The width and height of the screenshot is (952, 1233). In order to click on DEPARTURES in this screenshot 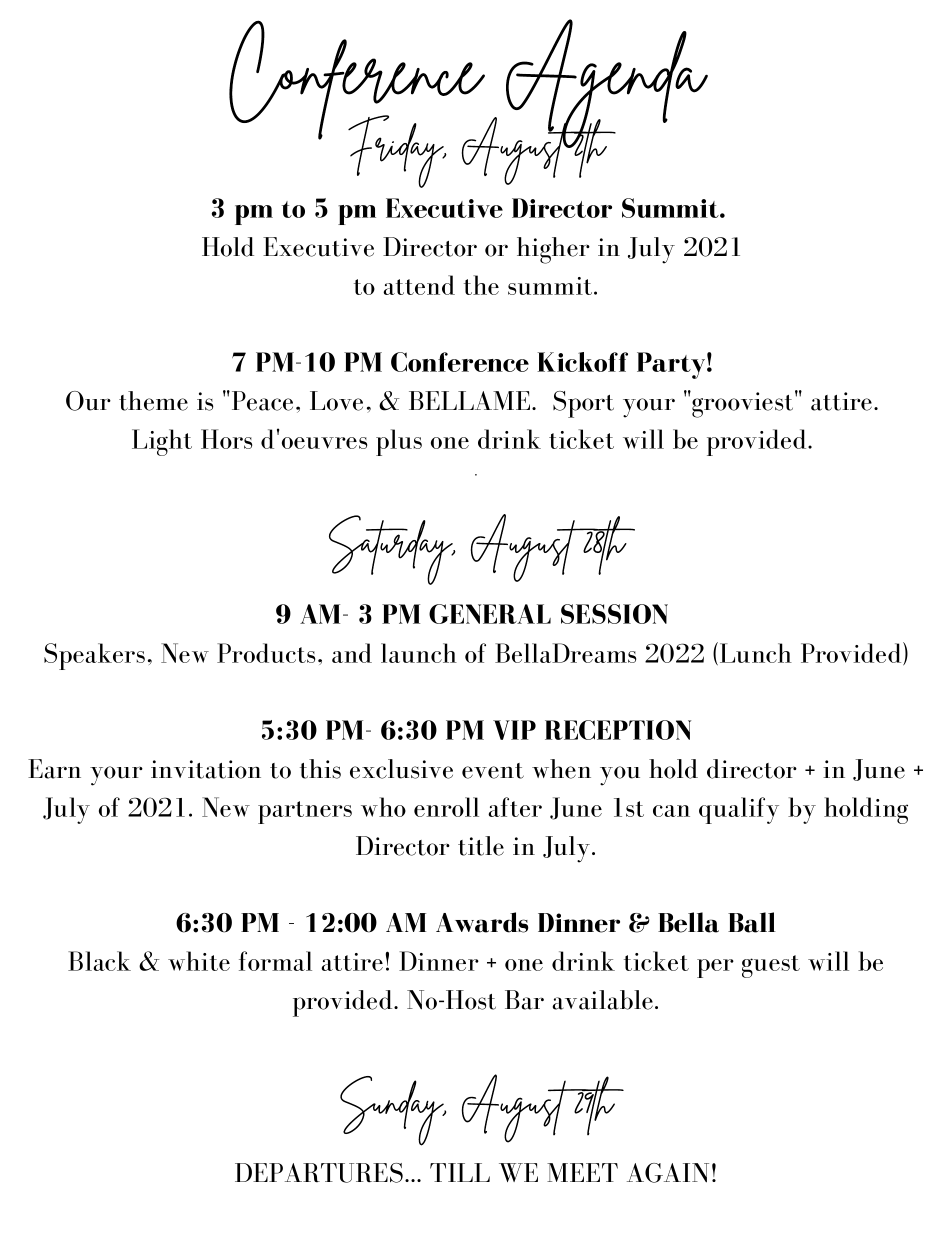, I will do `click(320, 1173)`.
